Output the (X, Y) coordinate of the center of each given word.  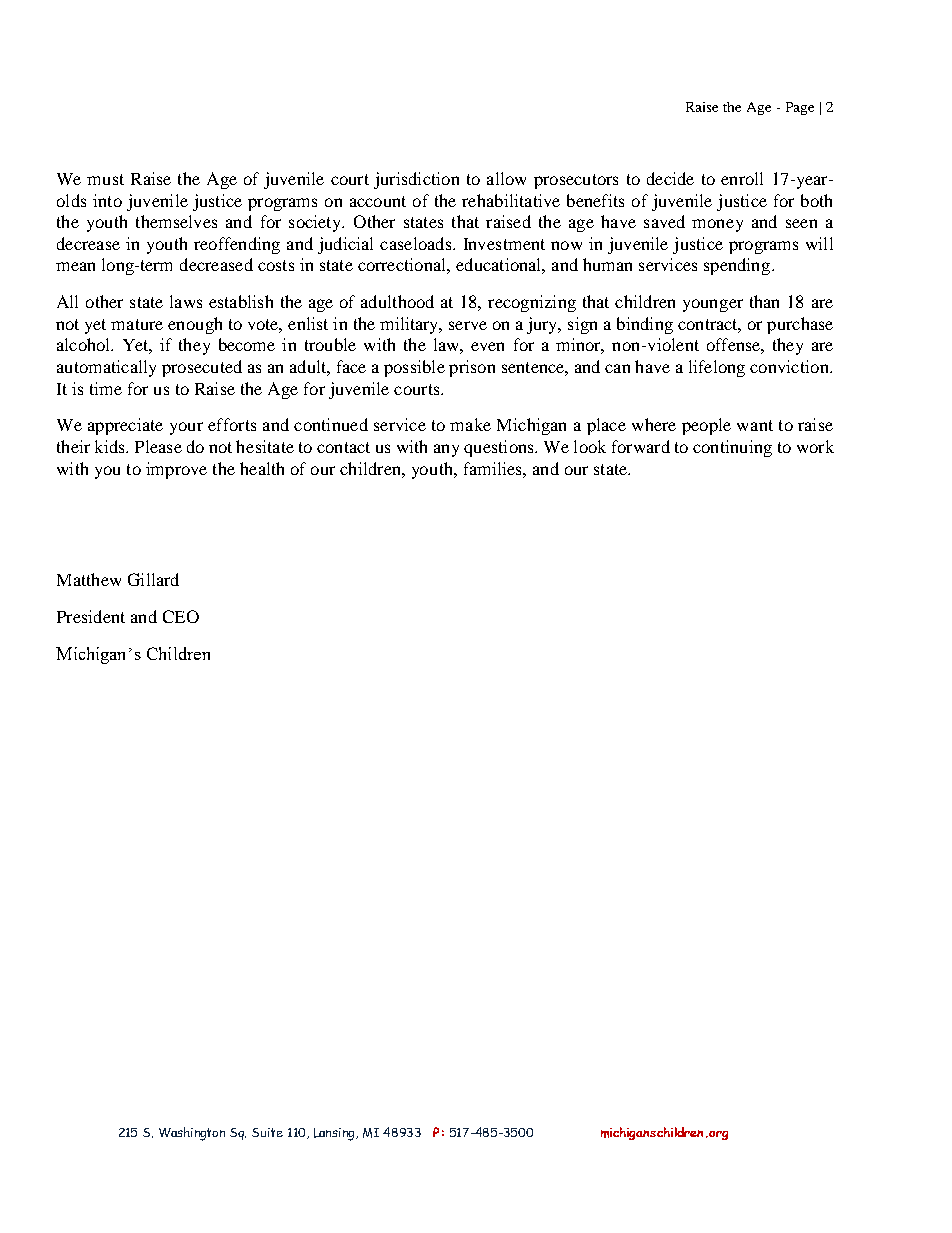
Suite (267, 1132)
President (91, 616)
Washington (192, 1134)
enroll (742, 178)
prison (472, 368)
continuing (732, 448)
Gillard (153, 579)
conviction (790, 366)
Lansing (335, 1134)
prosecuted (202, 368)
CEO (181, 616)
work (815, 446)
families (494, 468)
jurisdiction (416, 180)
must (105, 179)
